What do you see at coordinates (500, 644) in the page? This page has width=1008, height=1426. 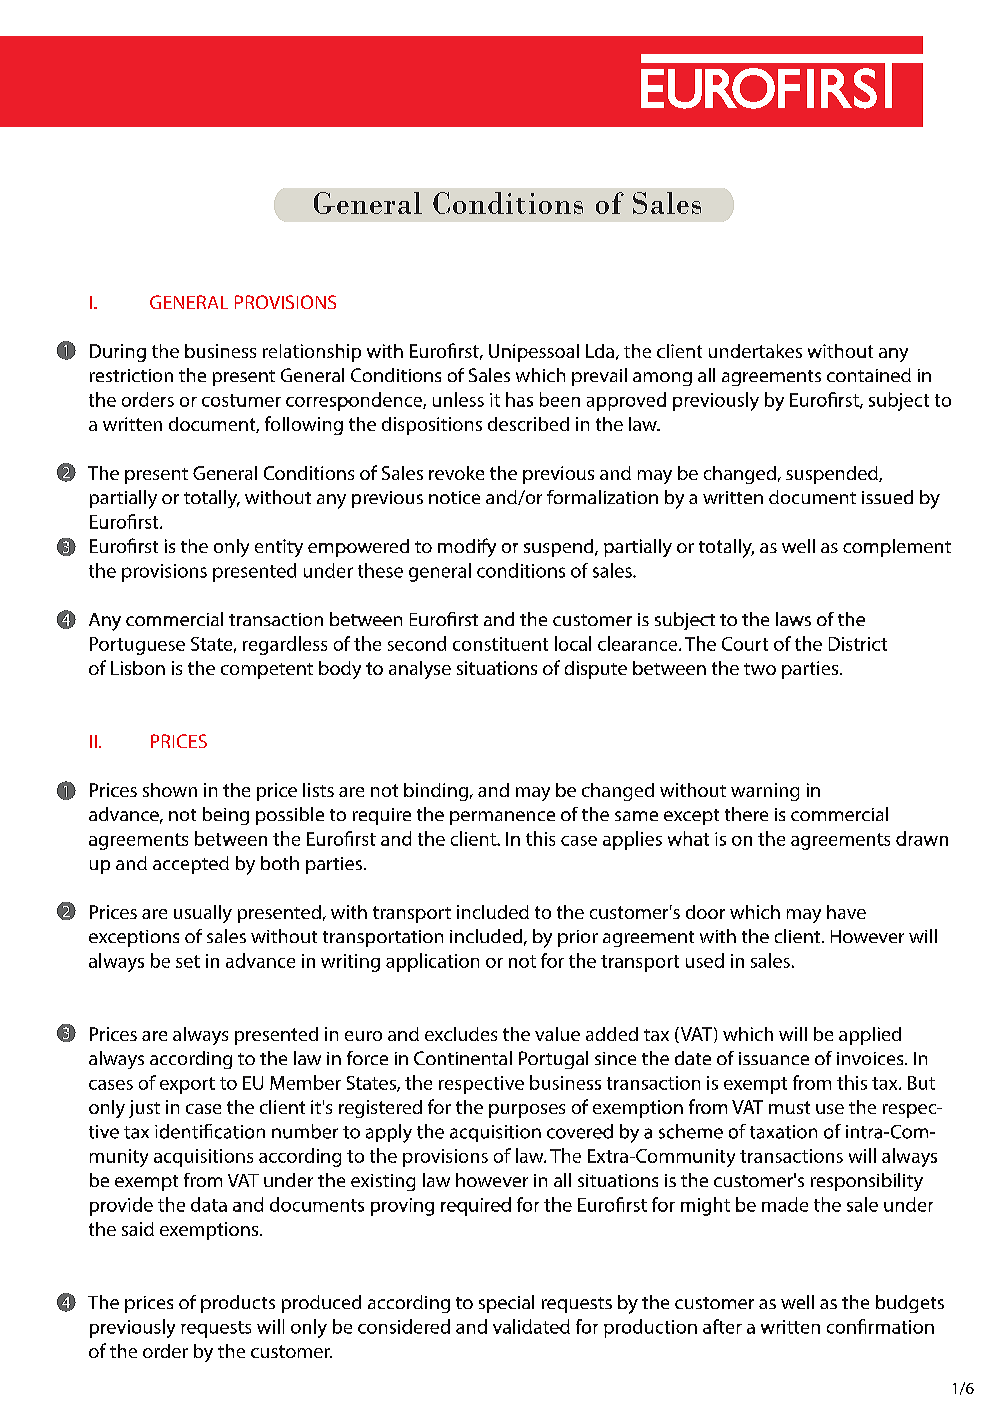 I see `constituent` at bounding box center [500, 644].
